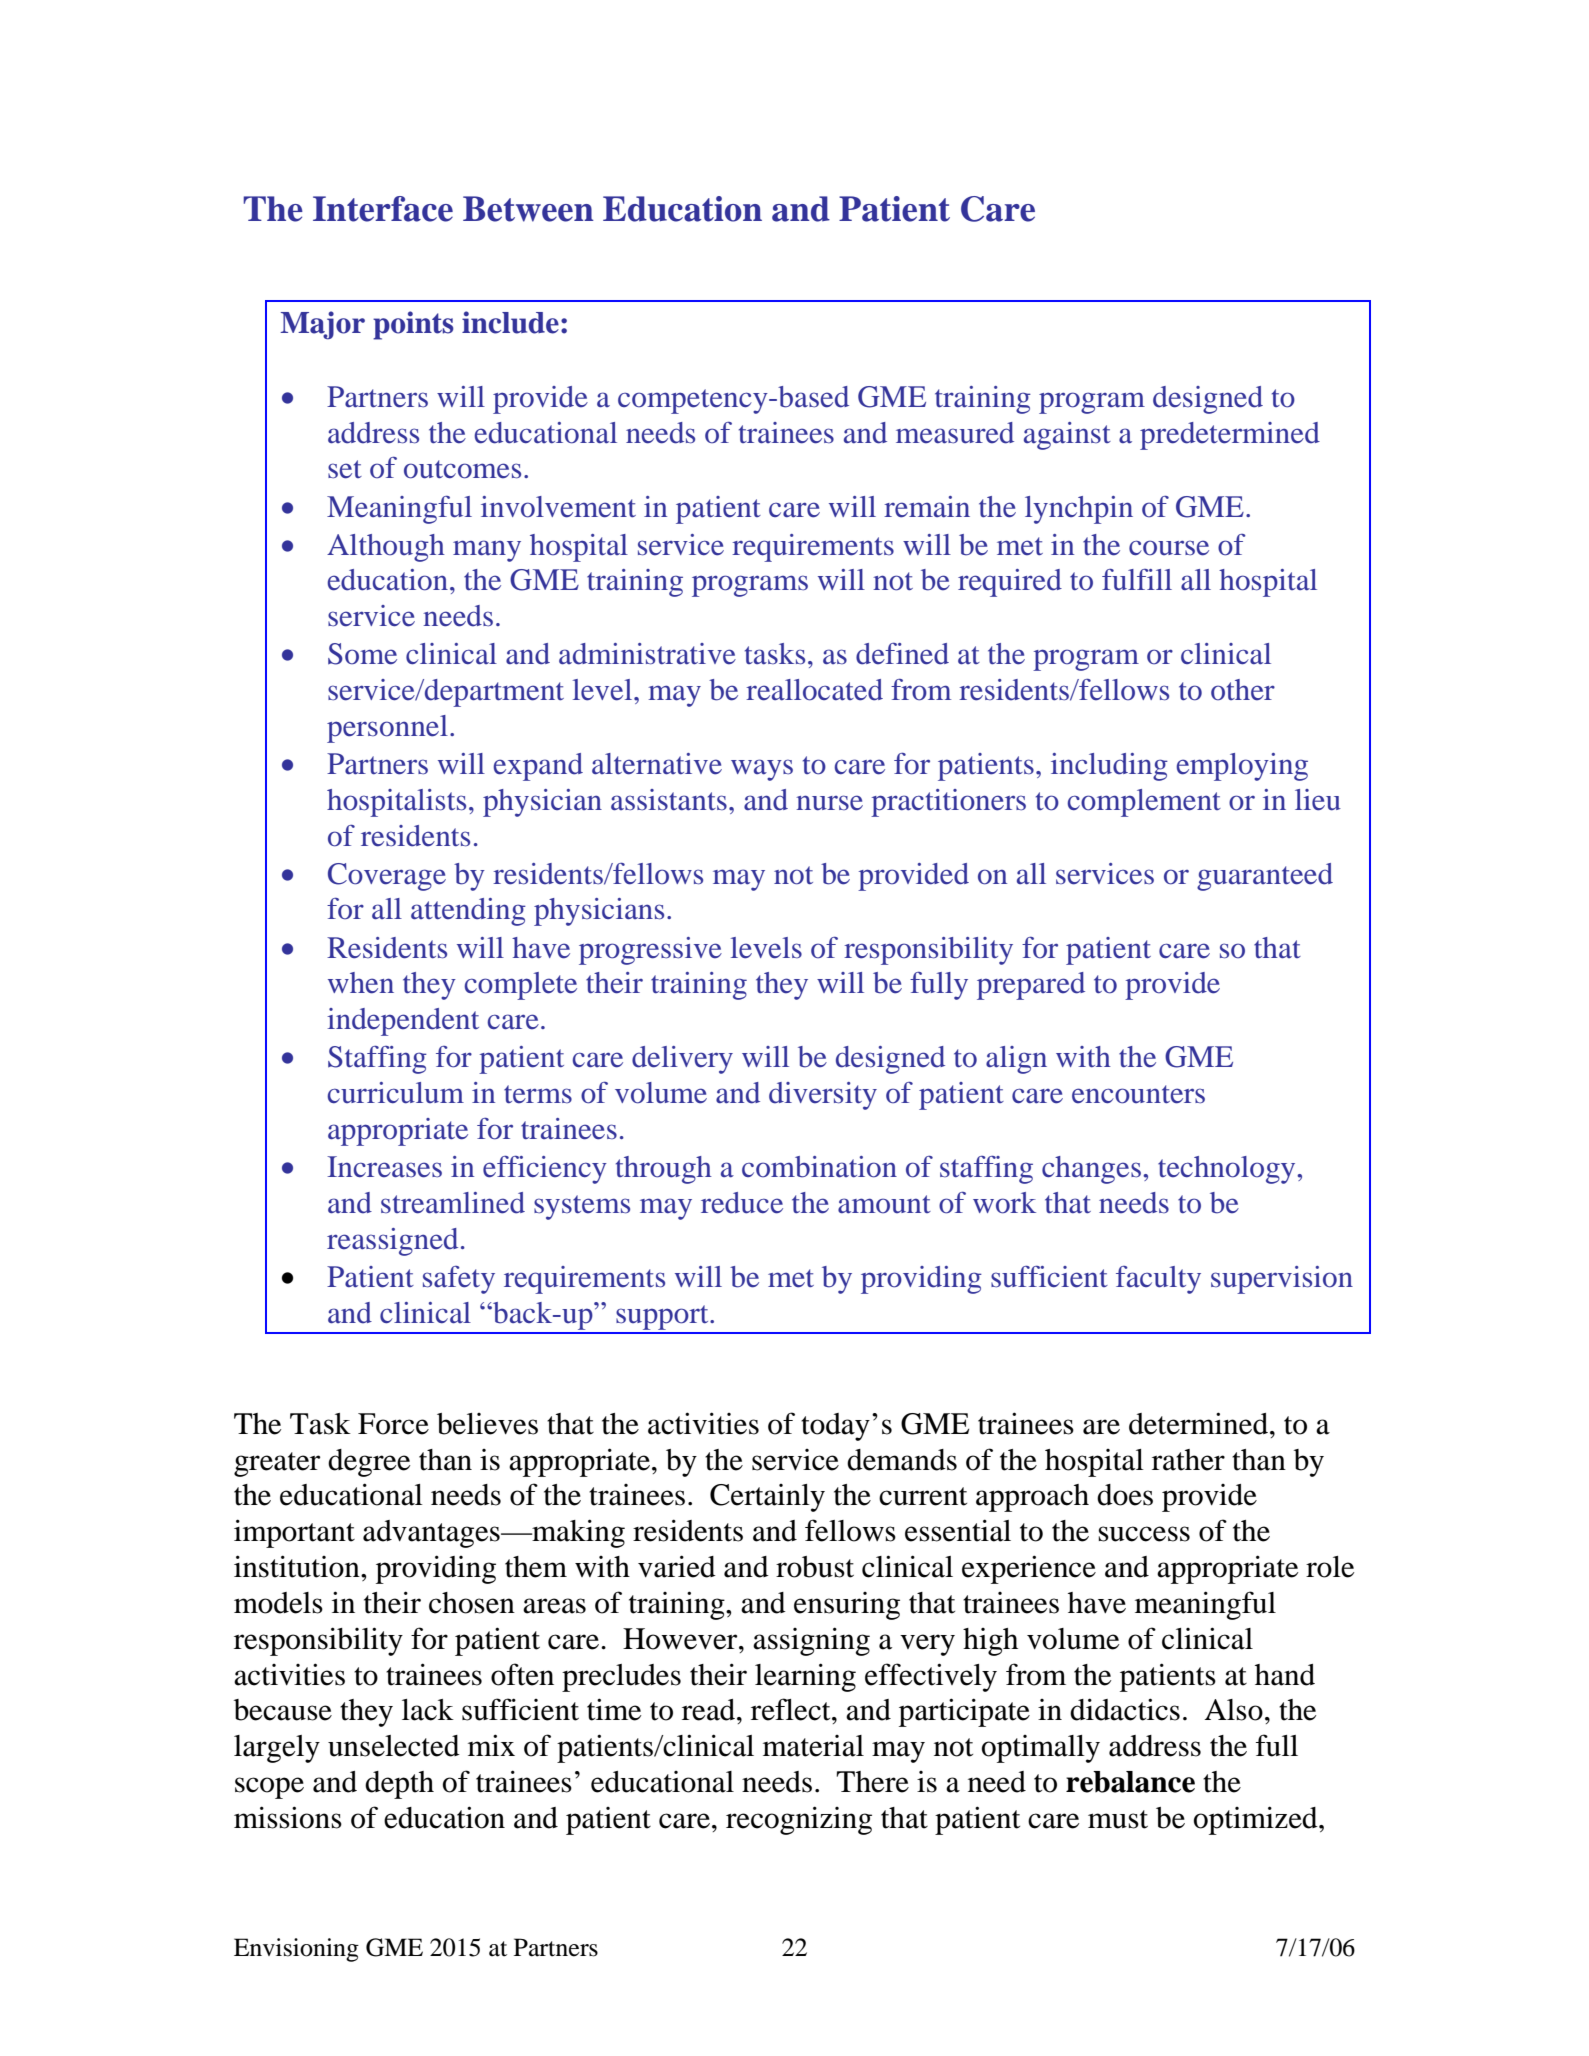  I want to click on against, so click(1067, 436).
